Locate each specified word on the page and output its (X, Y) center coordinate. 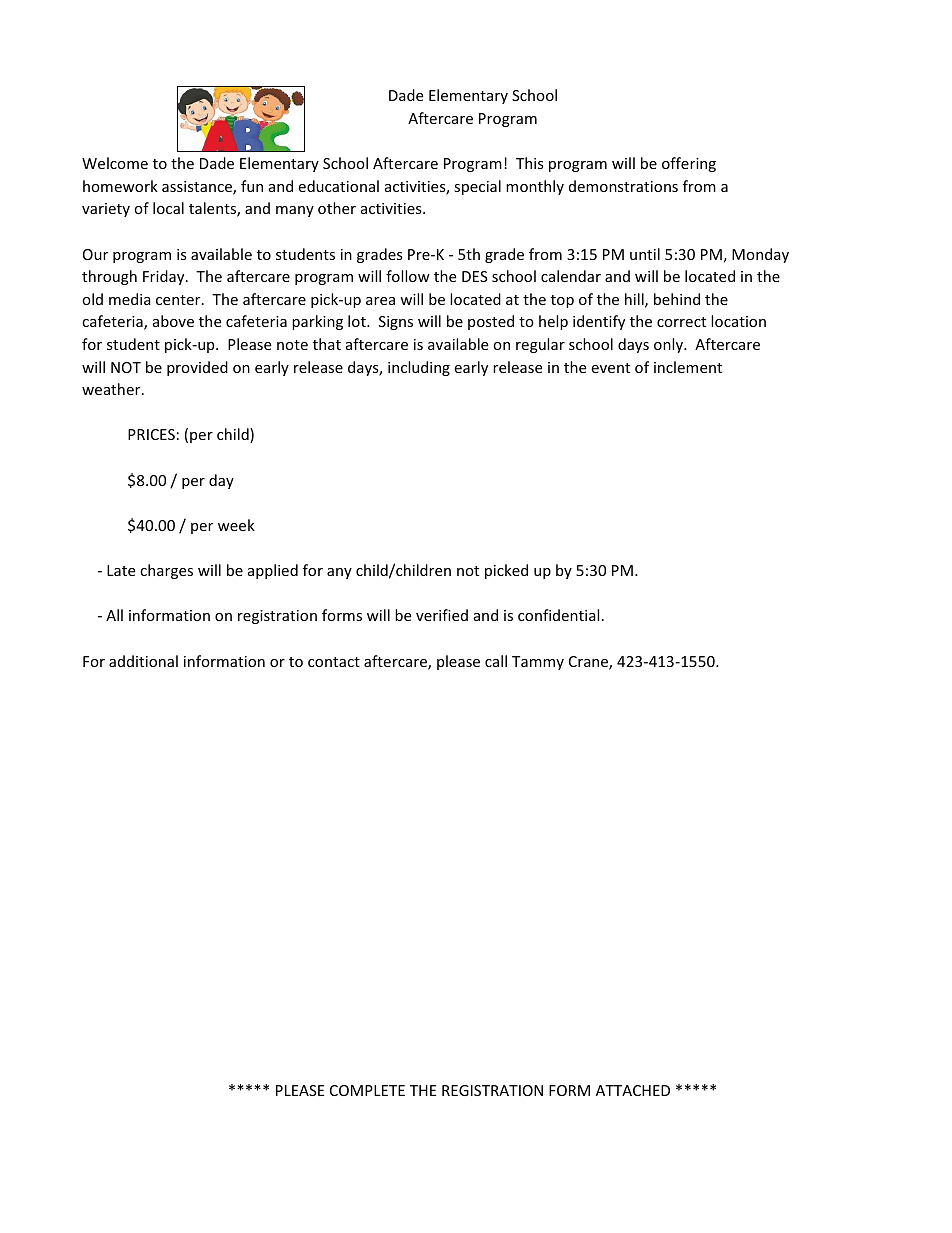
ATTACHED (633, 1090)
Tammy (538, 663)
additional (143, 661)
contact (334, 662)
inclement (688, 367)
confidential (558, 615)
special (477, 187)
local (168, 208)
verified (442, 615)
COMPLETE (367, 1090)
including (419, 368)
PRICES (151, 434)
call (496, 661)
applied (273, 571)
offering (689, 164)
